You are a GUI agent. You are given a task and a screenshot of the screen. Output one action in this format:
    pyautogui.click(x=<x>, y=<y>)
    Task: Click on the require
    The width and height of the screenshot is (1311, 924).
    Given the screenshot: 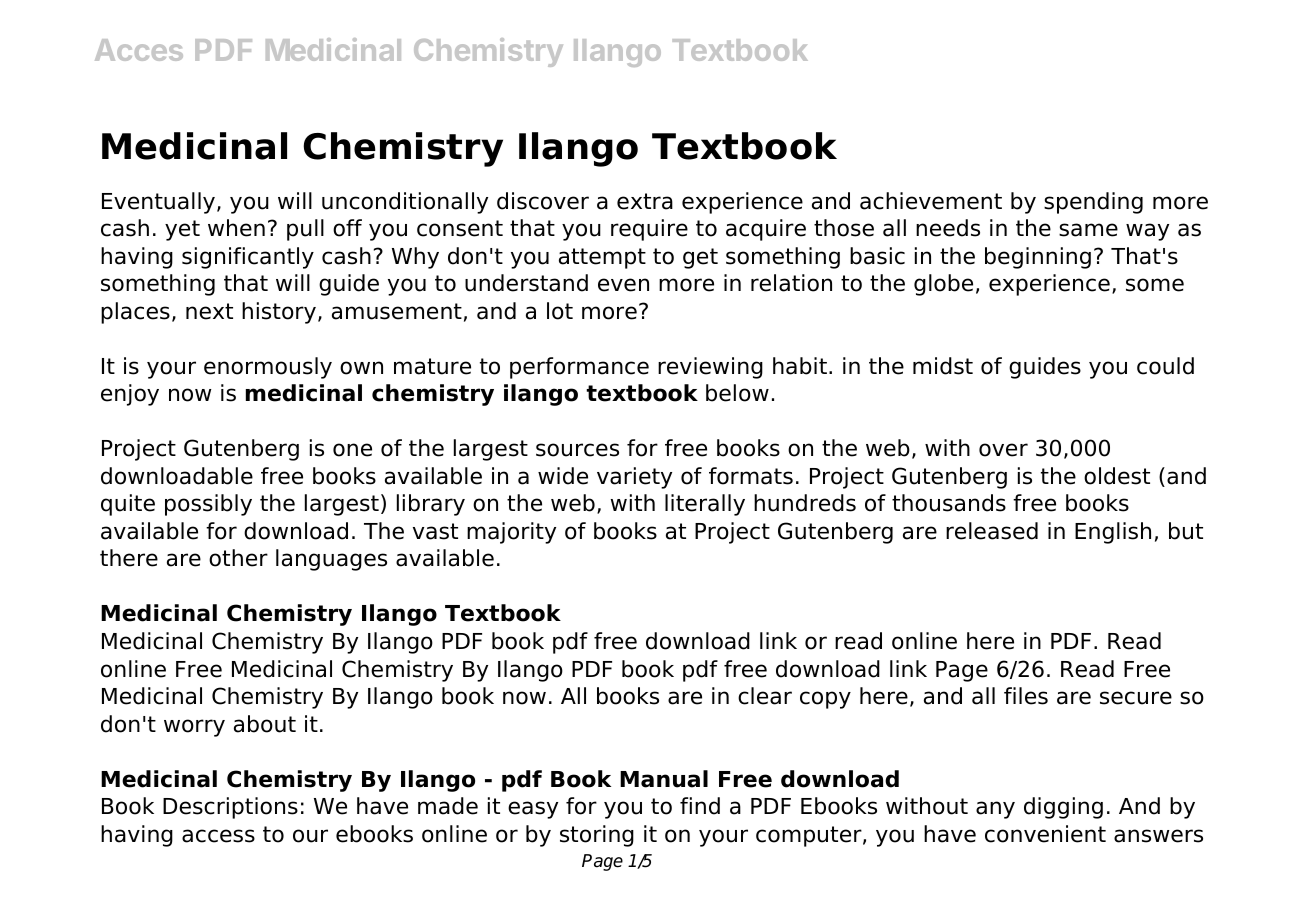 What is the action you would take?
    pyautogui.click(x=649, y=230)
